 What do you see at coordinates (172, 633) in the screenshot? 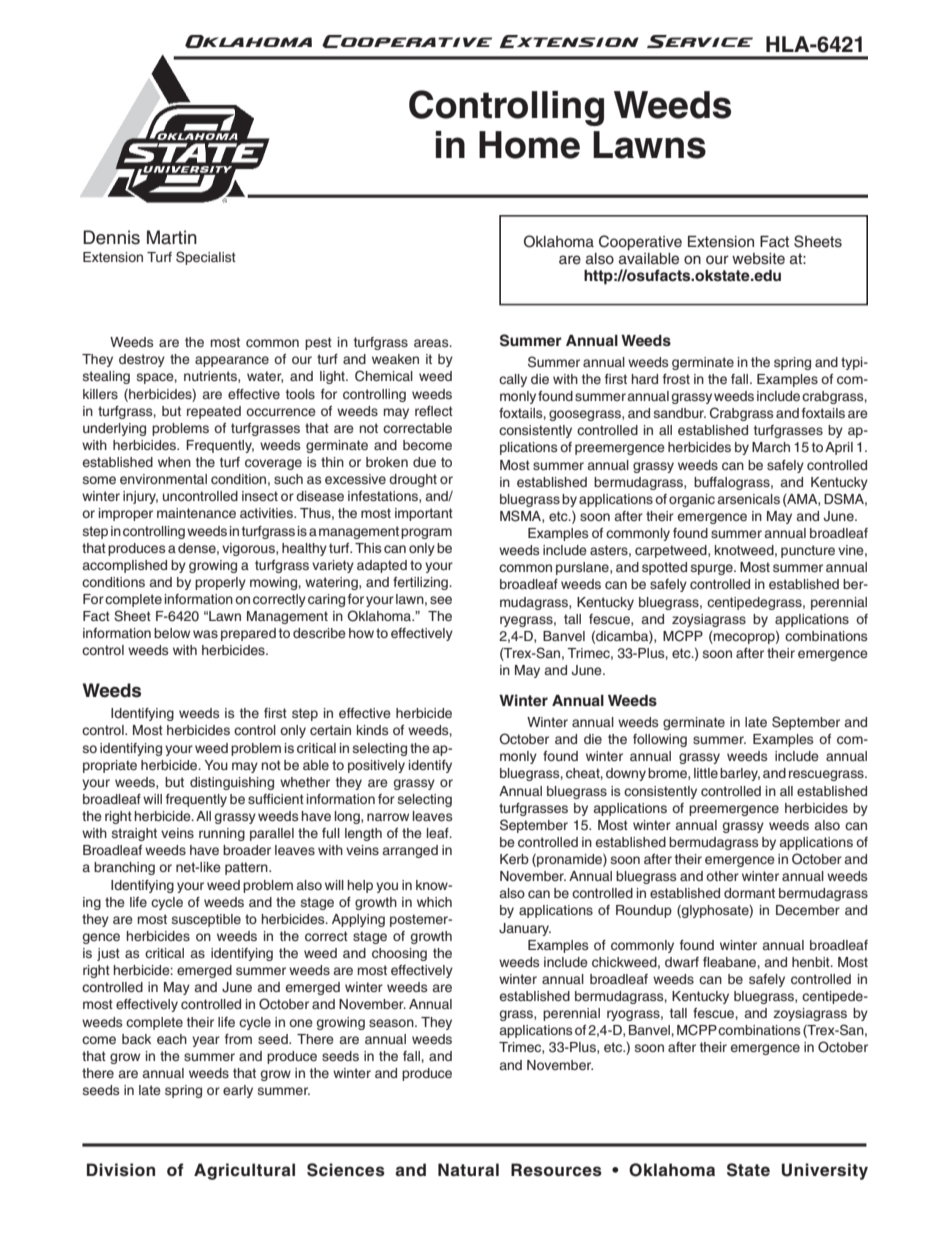
I see `below` at bounding box center [172, 633].
